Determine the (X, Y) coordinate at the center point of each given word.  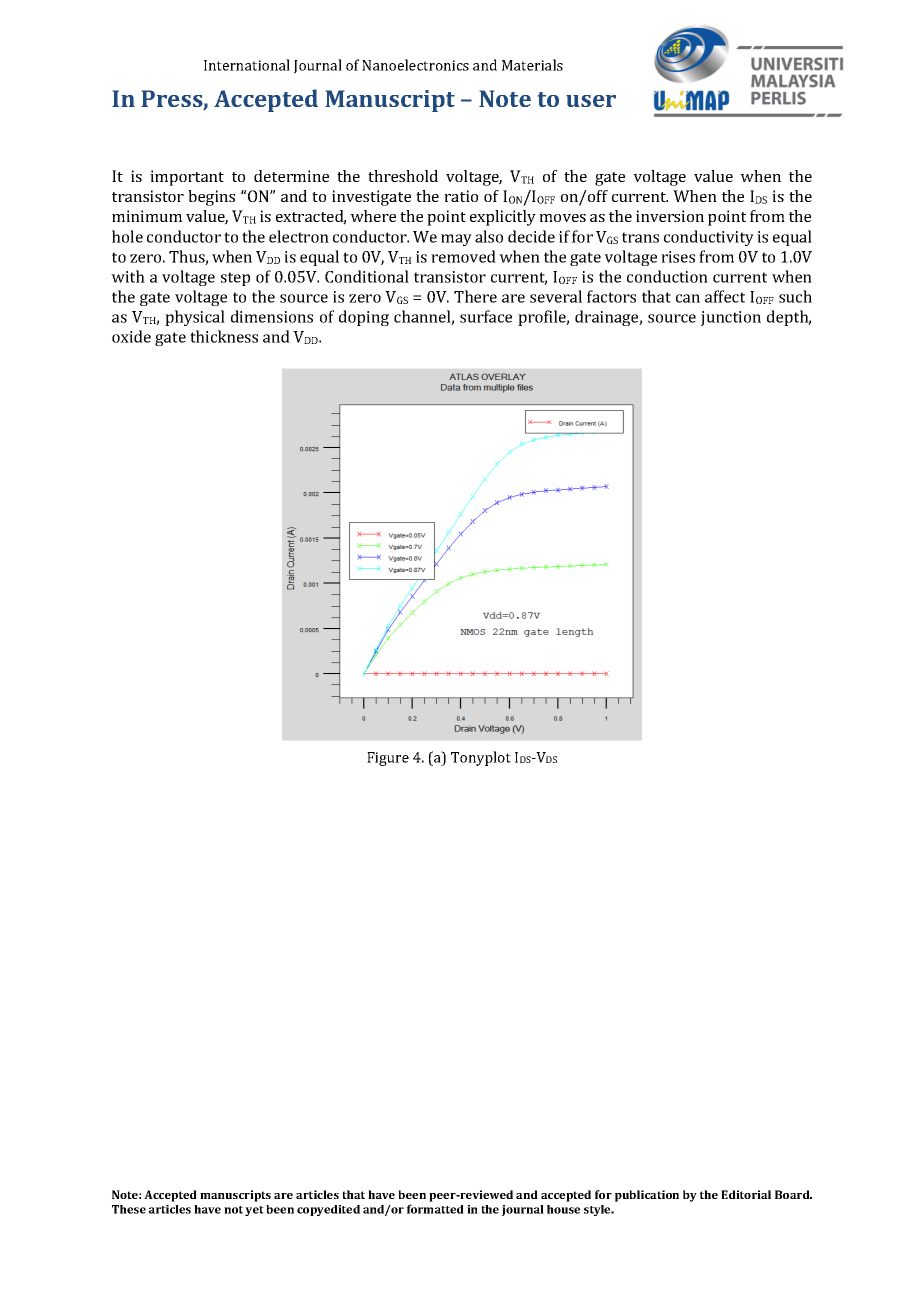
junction (731, 318)
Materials (532, 65)
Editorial (746, 1194)
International (247, 65)
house (563, 1209)
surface (486, 316)
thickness (224, 336)
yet (254, 1211)
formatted (435, 1209)
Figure (388, 759)
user (591, 101)
